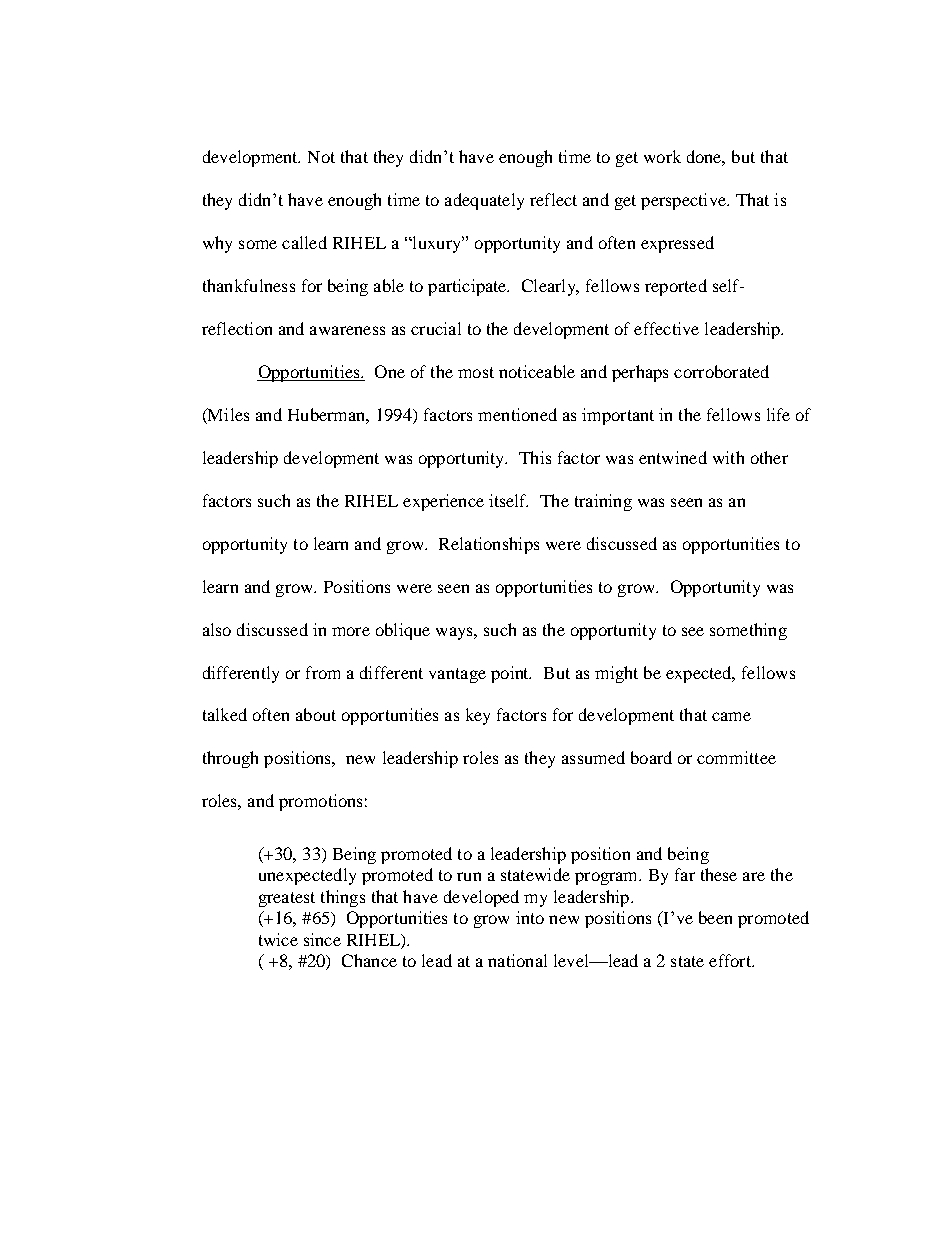 The width and height of the screenshot is (952, 1233). What do you see at coordinates (489, 545) in the screenshot?
I see `Relationships` at bounding box center [489, 545].
